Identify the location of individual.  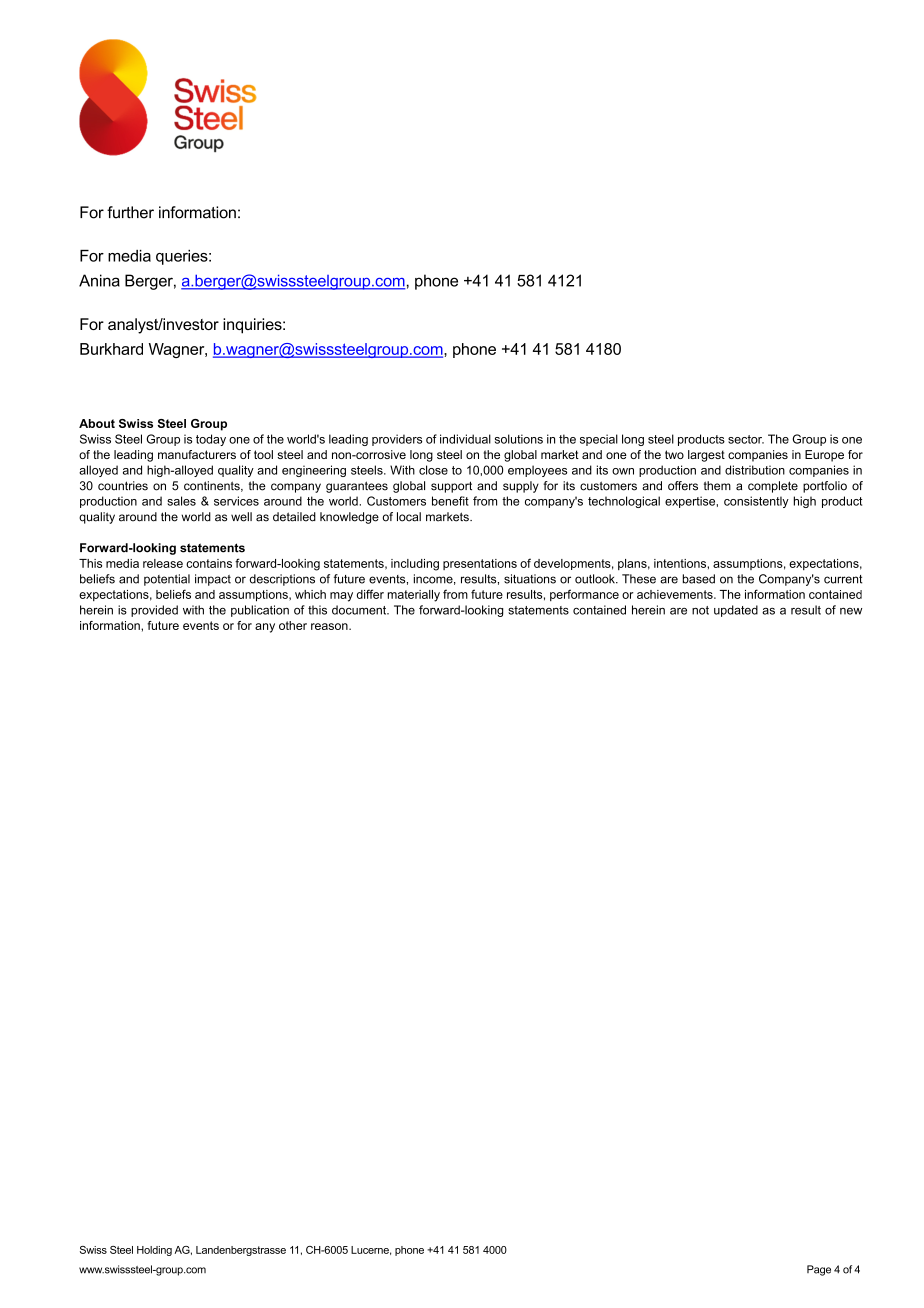
(465, 439).
